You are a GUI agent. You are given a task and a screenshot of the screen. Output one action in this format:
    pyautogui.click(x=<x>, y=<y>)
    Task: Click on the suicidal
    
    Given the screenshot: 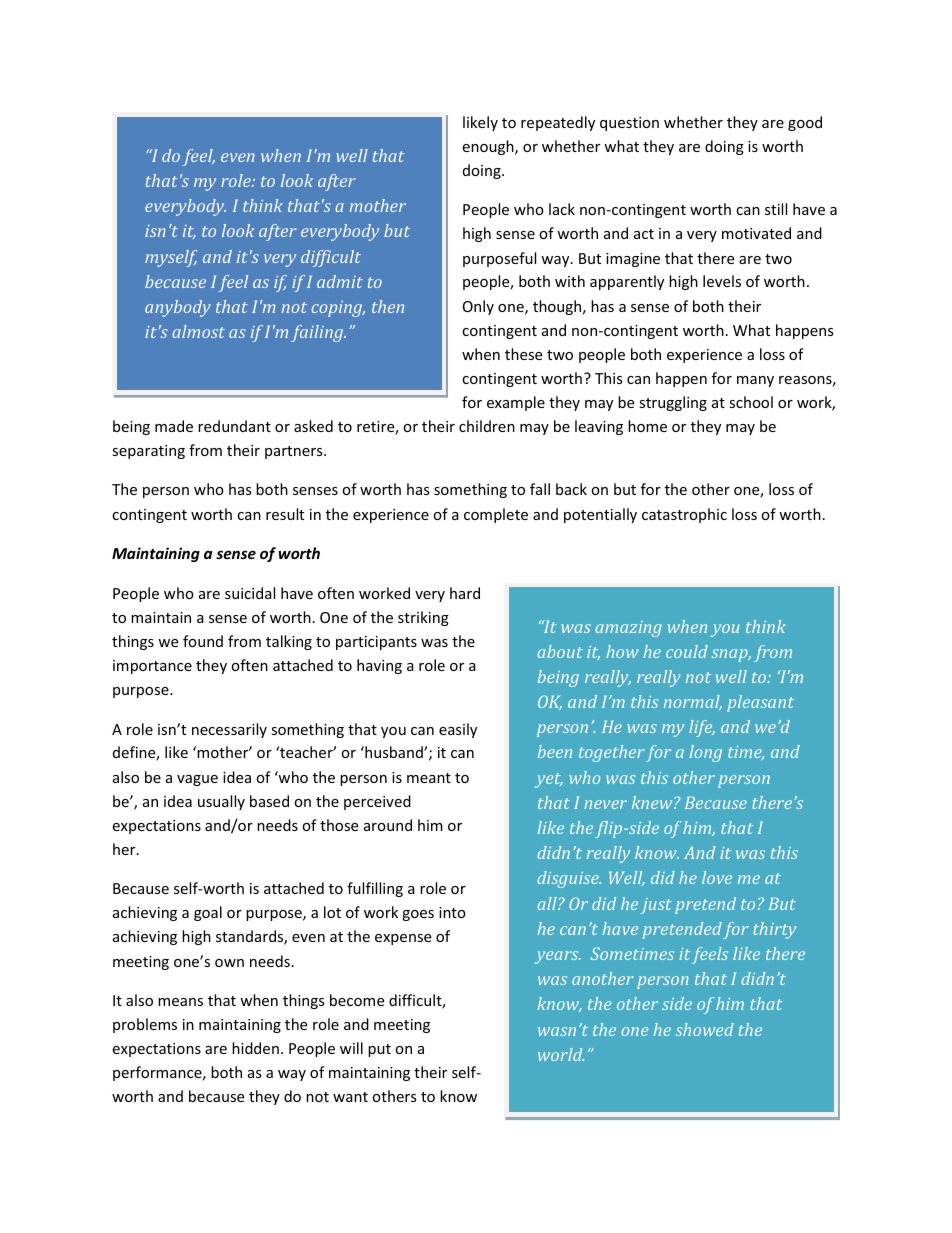 What is the action you would take?
    pyautogui.click(x=250, y=593)
